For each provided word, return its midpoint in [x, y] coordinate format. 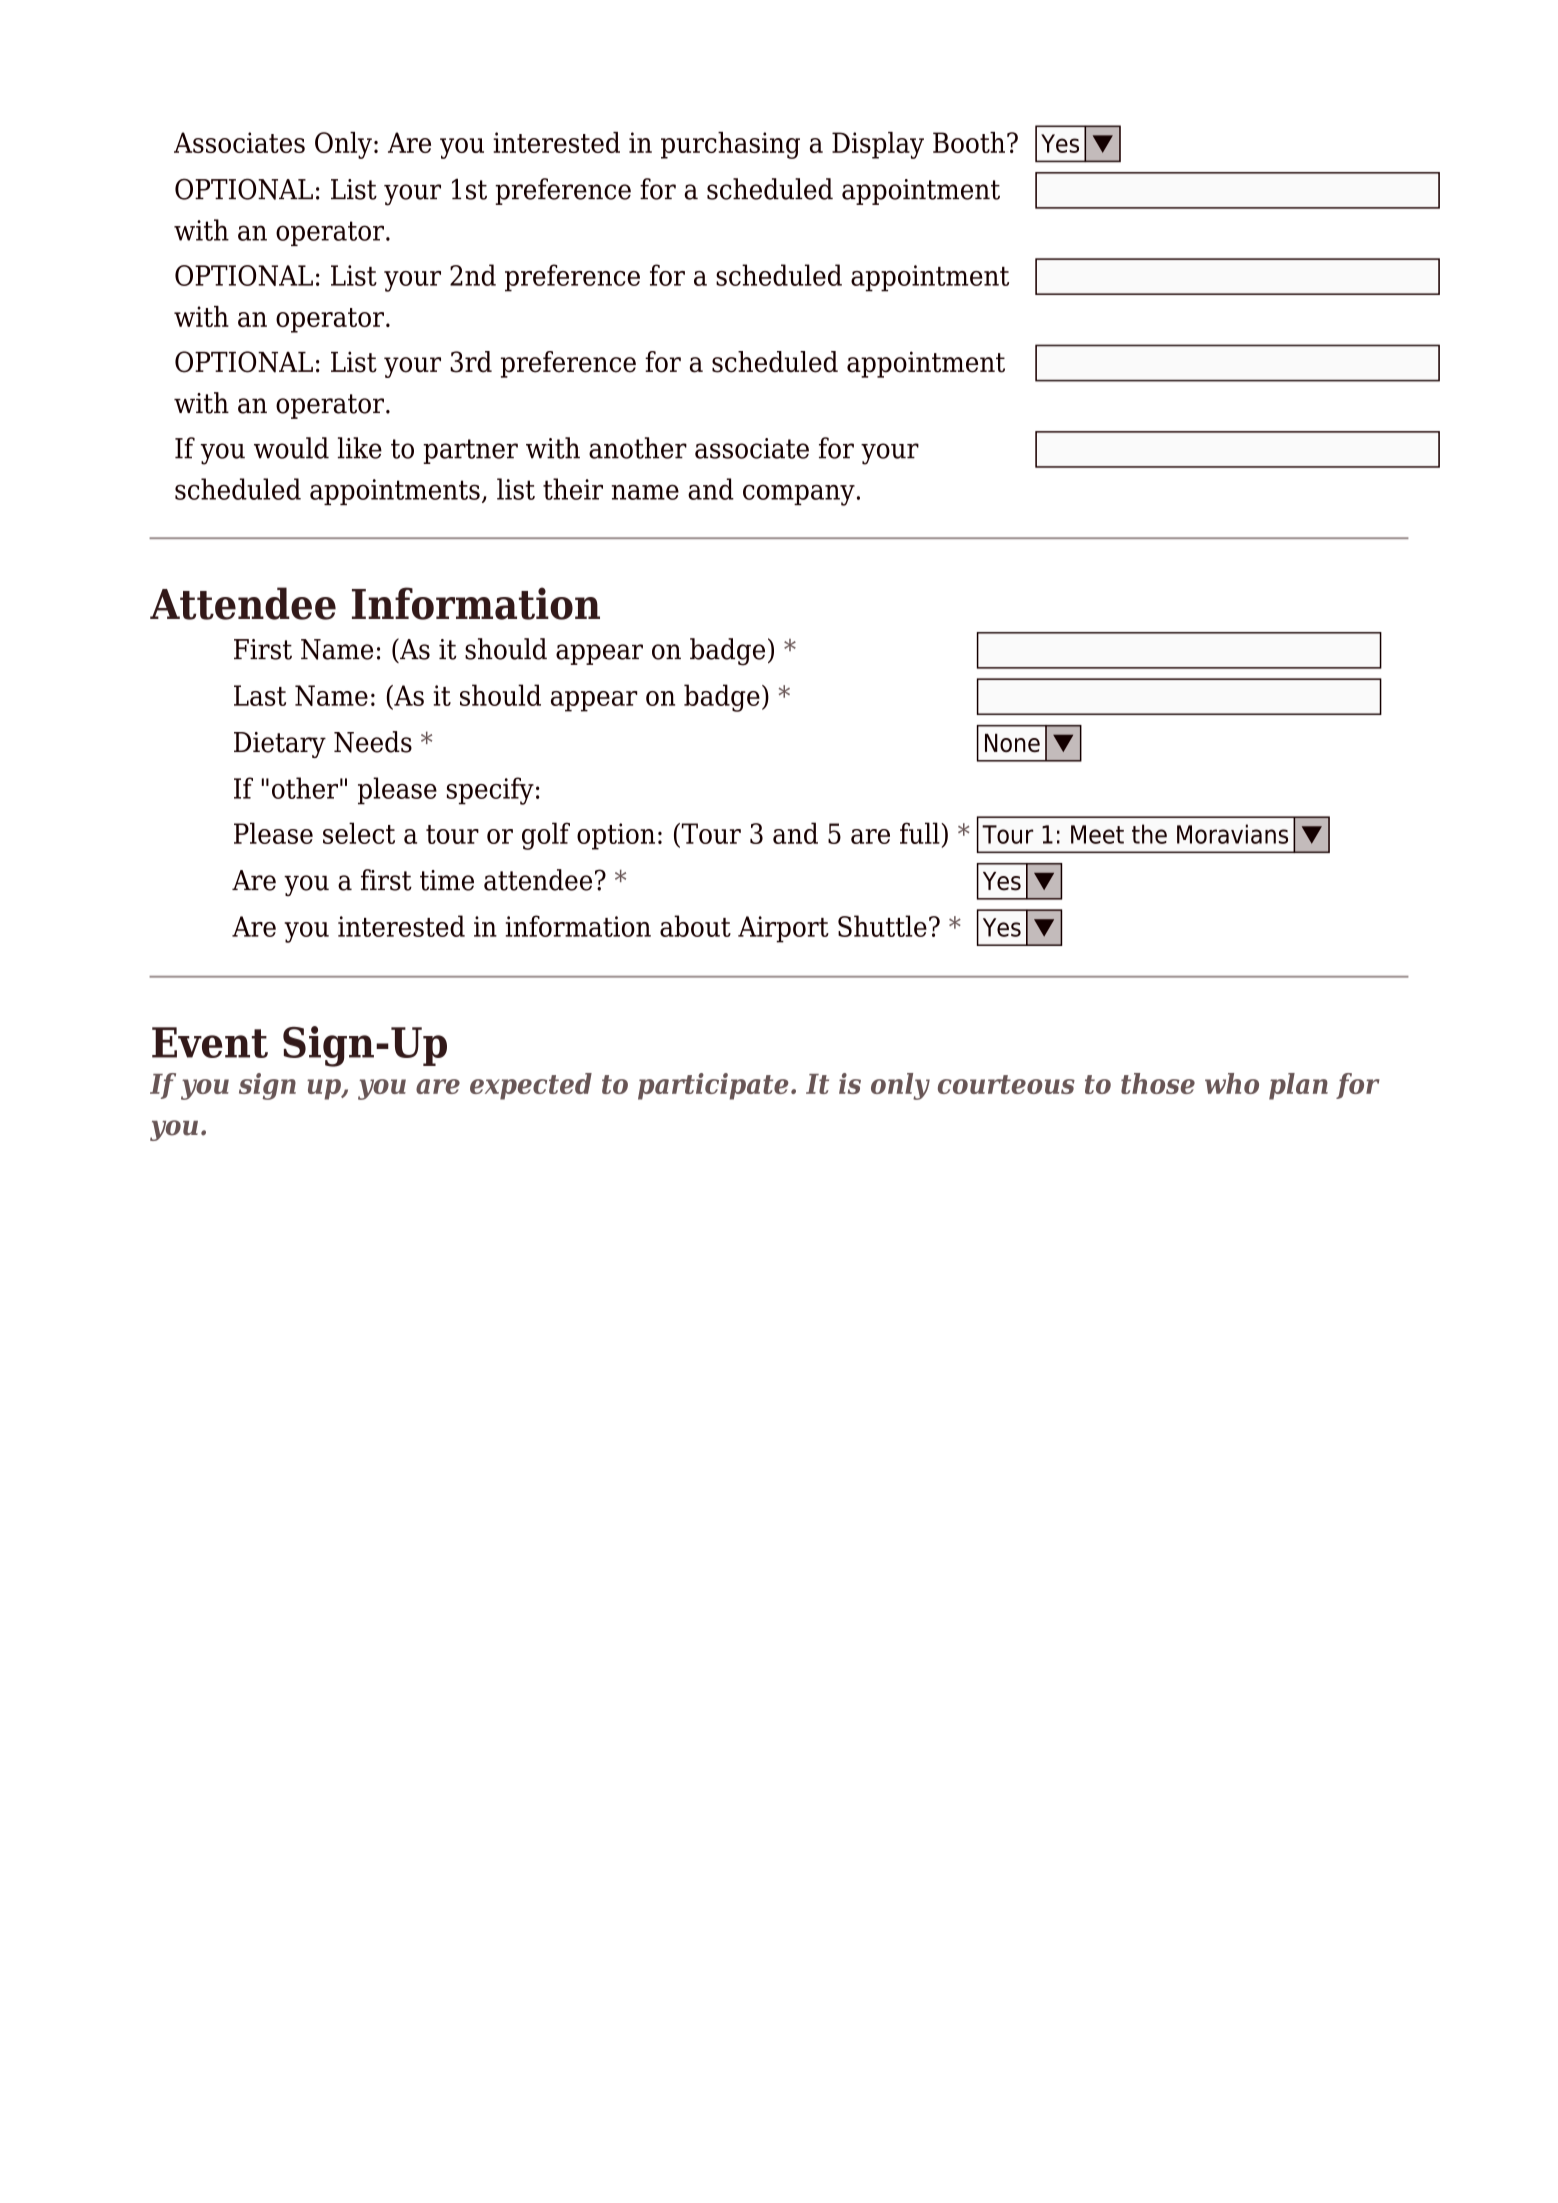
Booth [969, 142]
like [360, 448]
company [799, 495]
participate [713, 1086]
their [573, 489]
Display [878, 145]
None [1012, 743]
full [921, 833]
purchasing [730, 145]
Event [210, 1042]
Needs [373, 742]
